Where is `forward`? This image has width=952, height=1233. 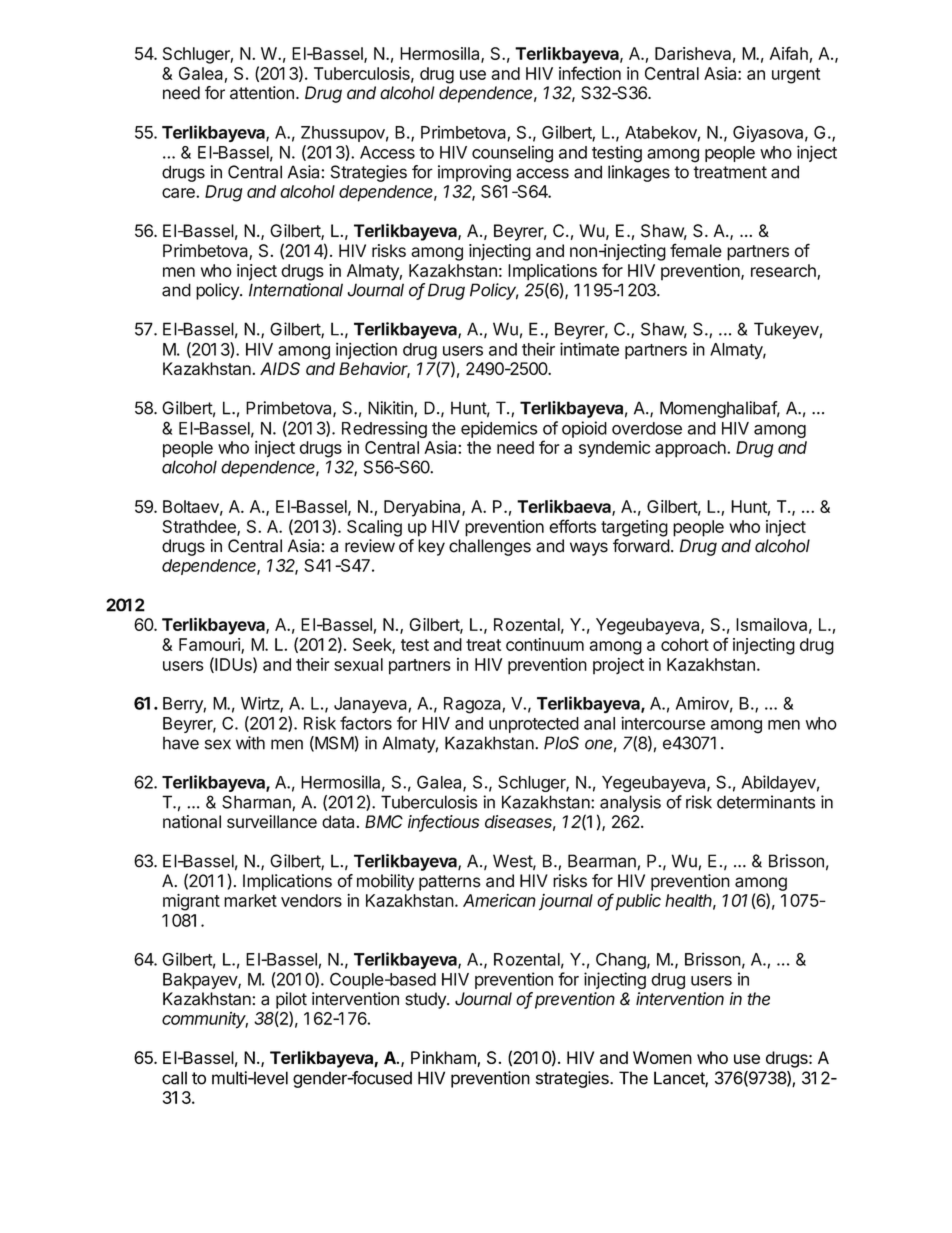
forward is located at coordinates (641, 546).
